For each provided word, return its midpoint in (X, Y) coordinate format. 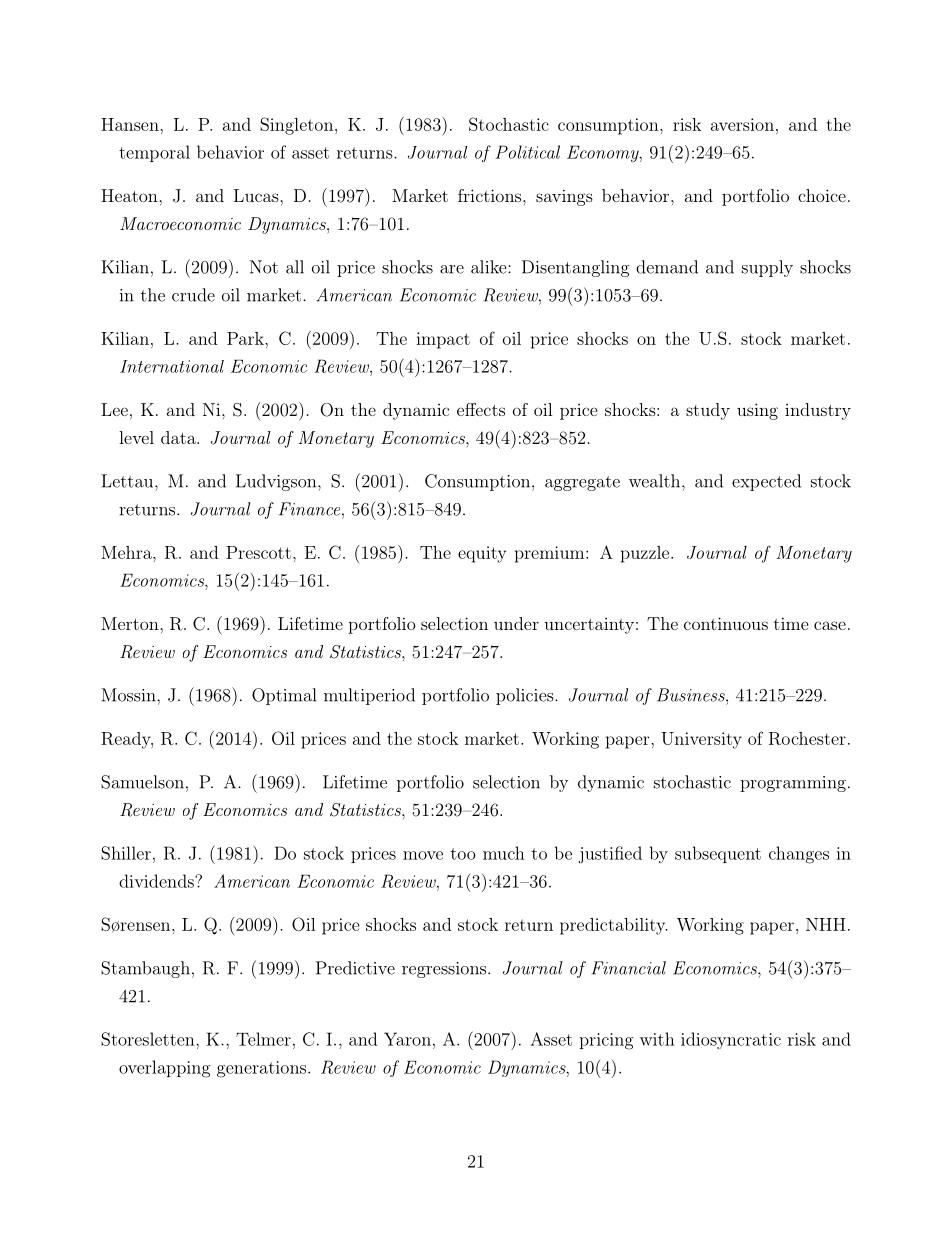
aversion (742, 124)
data (179, 437)
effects (481, 409)
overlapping (164, 1069)
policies (525, 696)
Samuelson (142, 782)
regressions (444, 970)
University (701, 740)
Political (527, 152)
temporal (154, 153)
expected (766, 482)
